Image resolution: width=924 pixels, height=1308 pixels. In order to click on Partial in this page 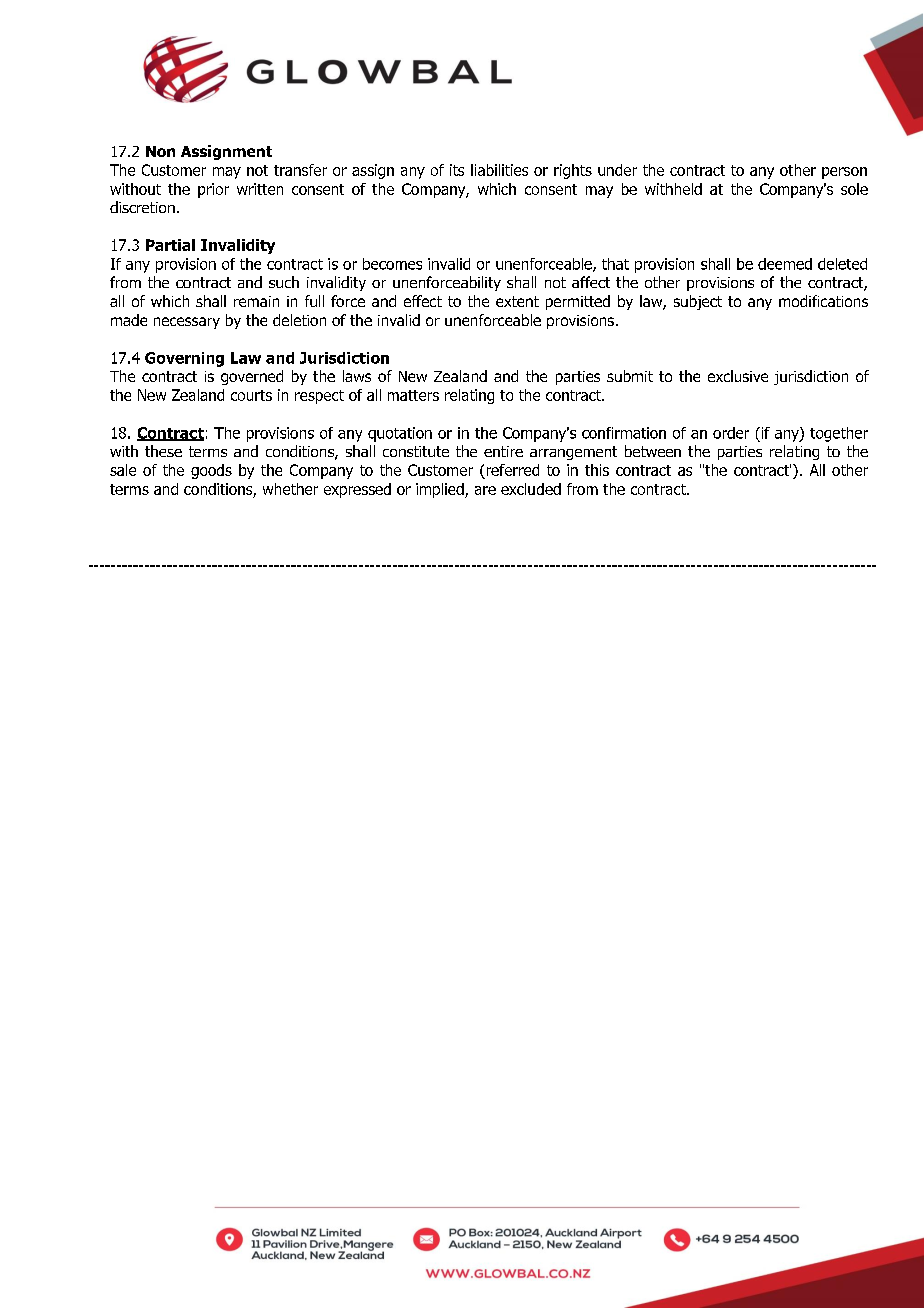, I will do `click(170, 245)`.
